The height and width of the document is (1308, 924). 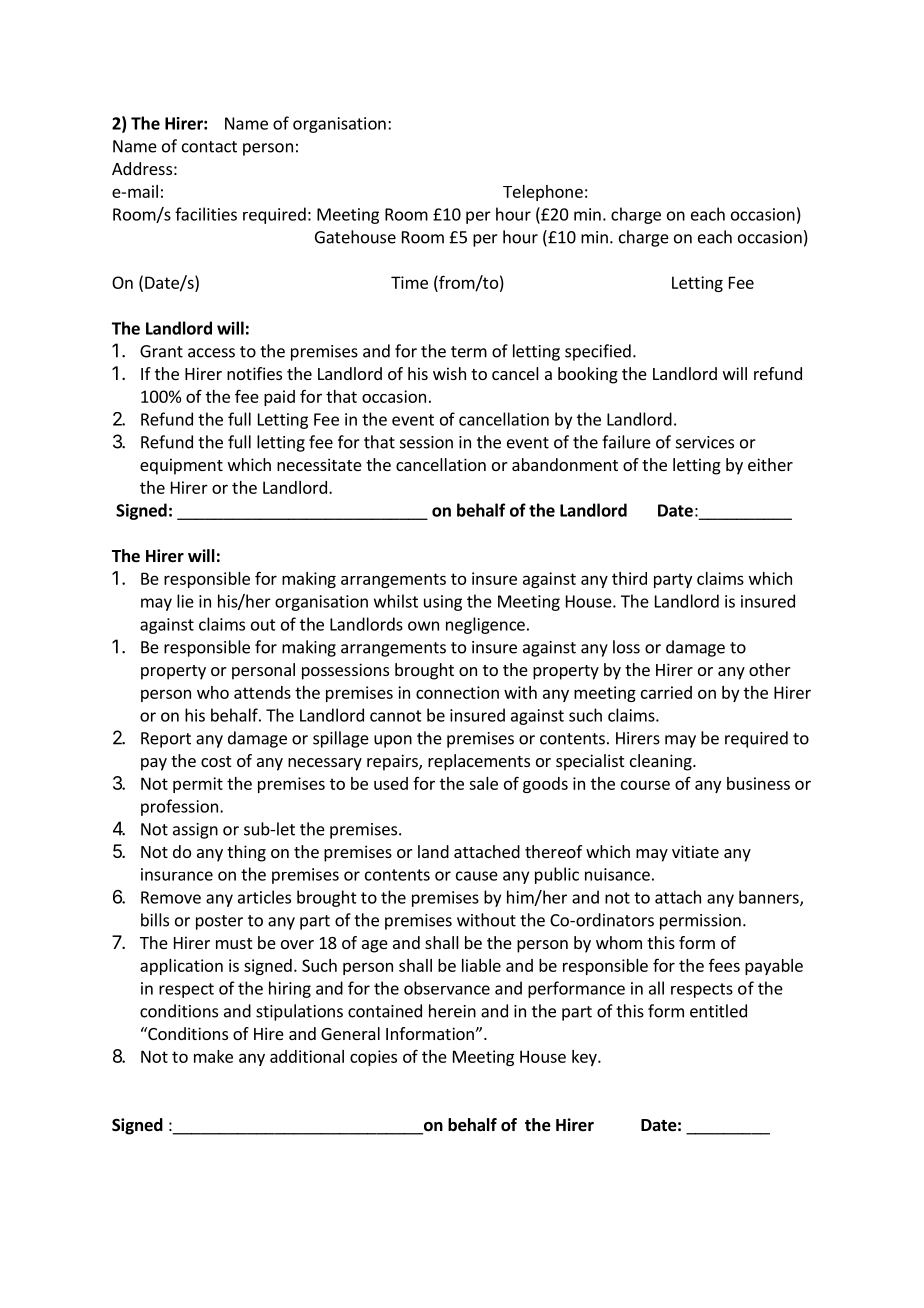 I want to click on make, so click(x=213, y=1056).
